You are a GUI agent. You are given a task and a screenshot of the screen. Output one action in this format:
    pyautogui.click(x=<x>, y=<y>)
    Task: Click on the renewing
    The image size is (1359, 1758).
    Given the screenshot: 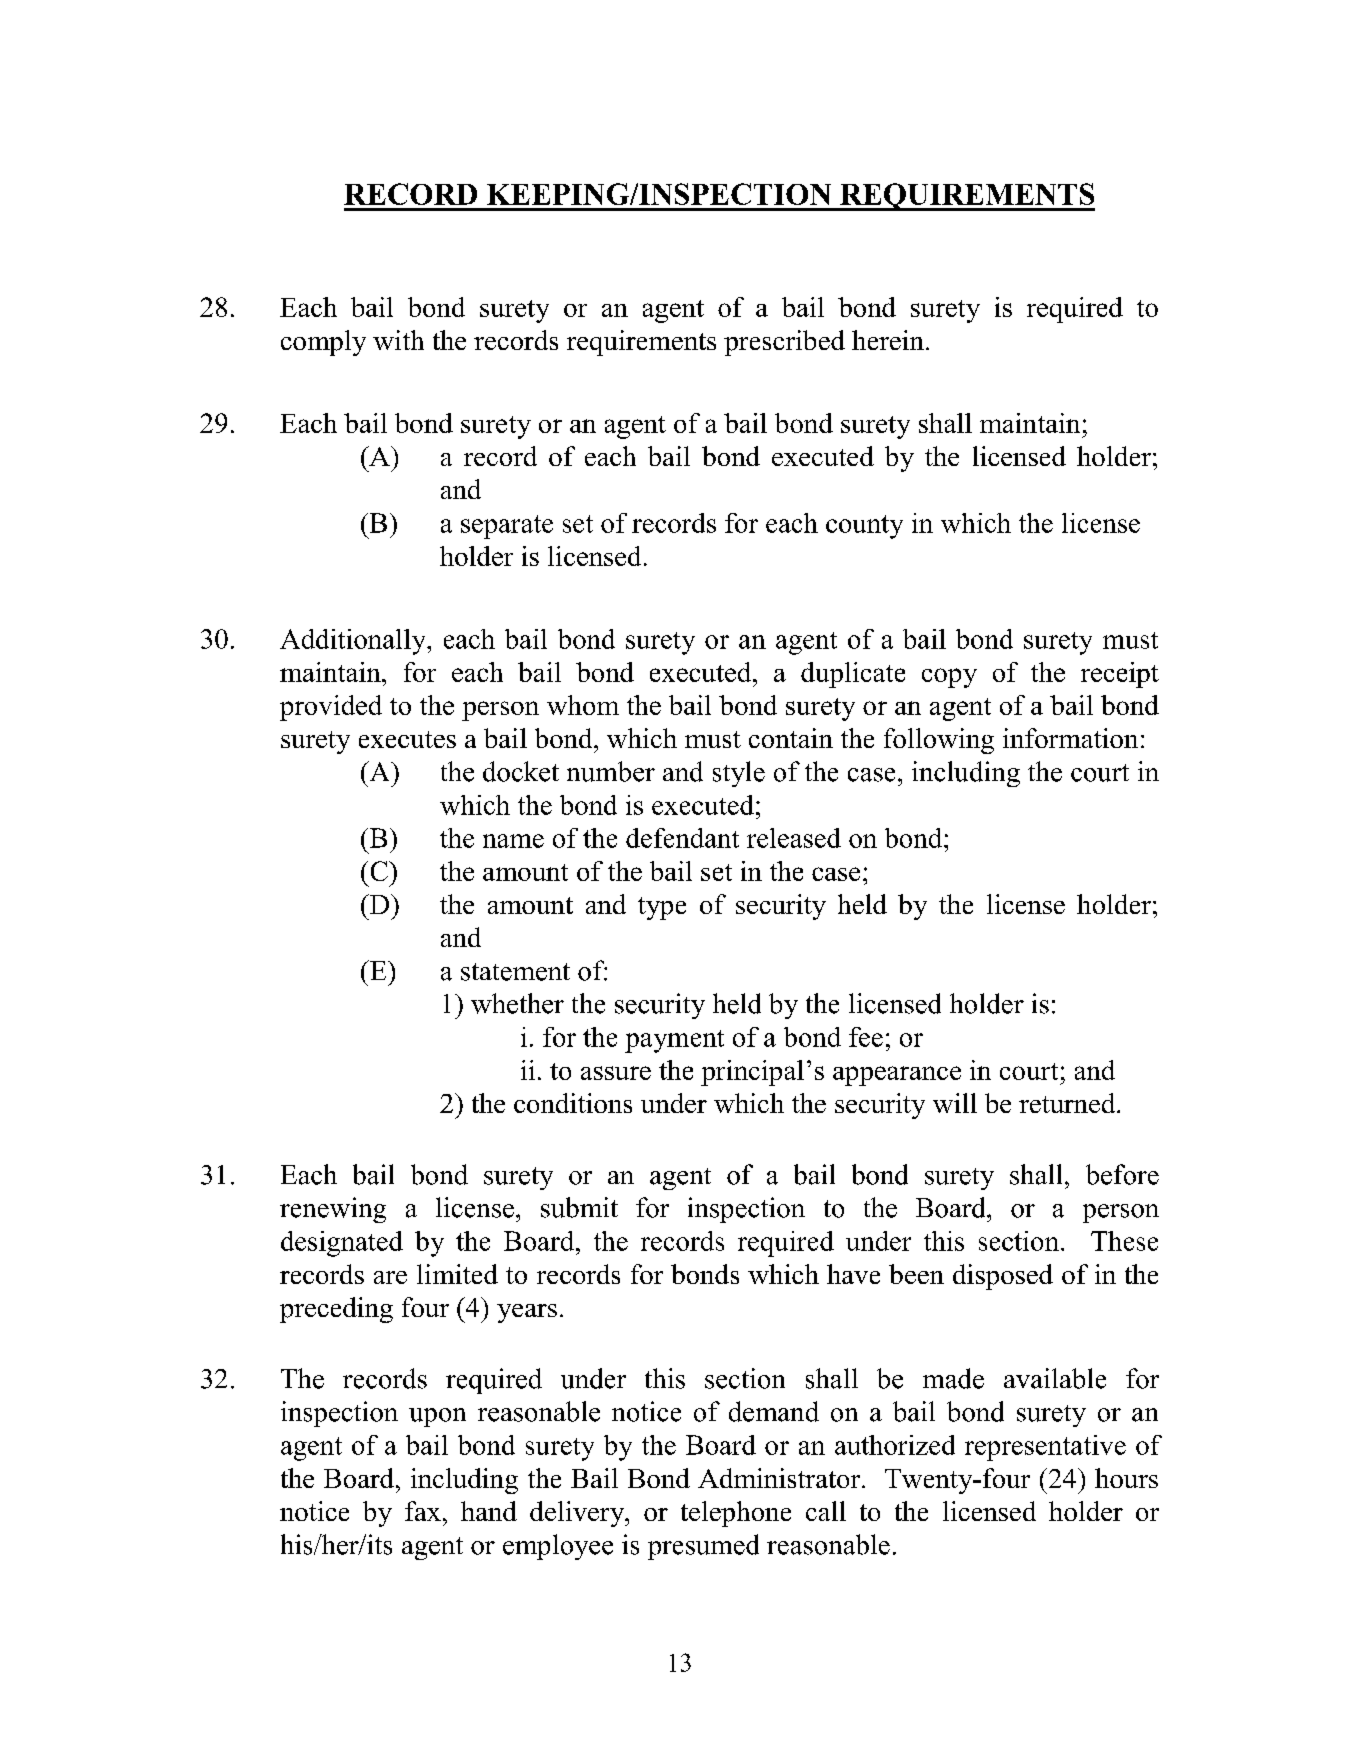 What is the action you would take?
    pyautogui.click(x=333, y=1210)
